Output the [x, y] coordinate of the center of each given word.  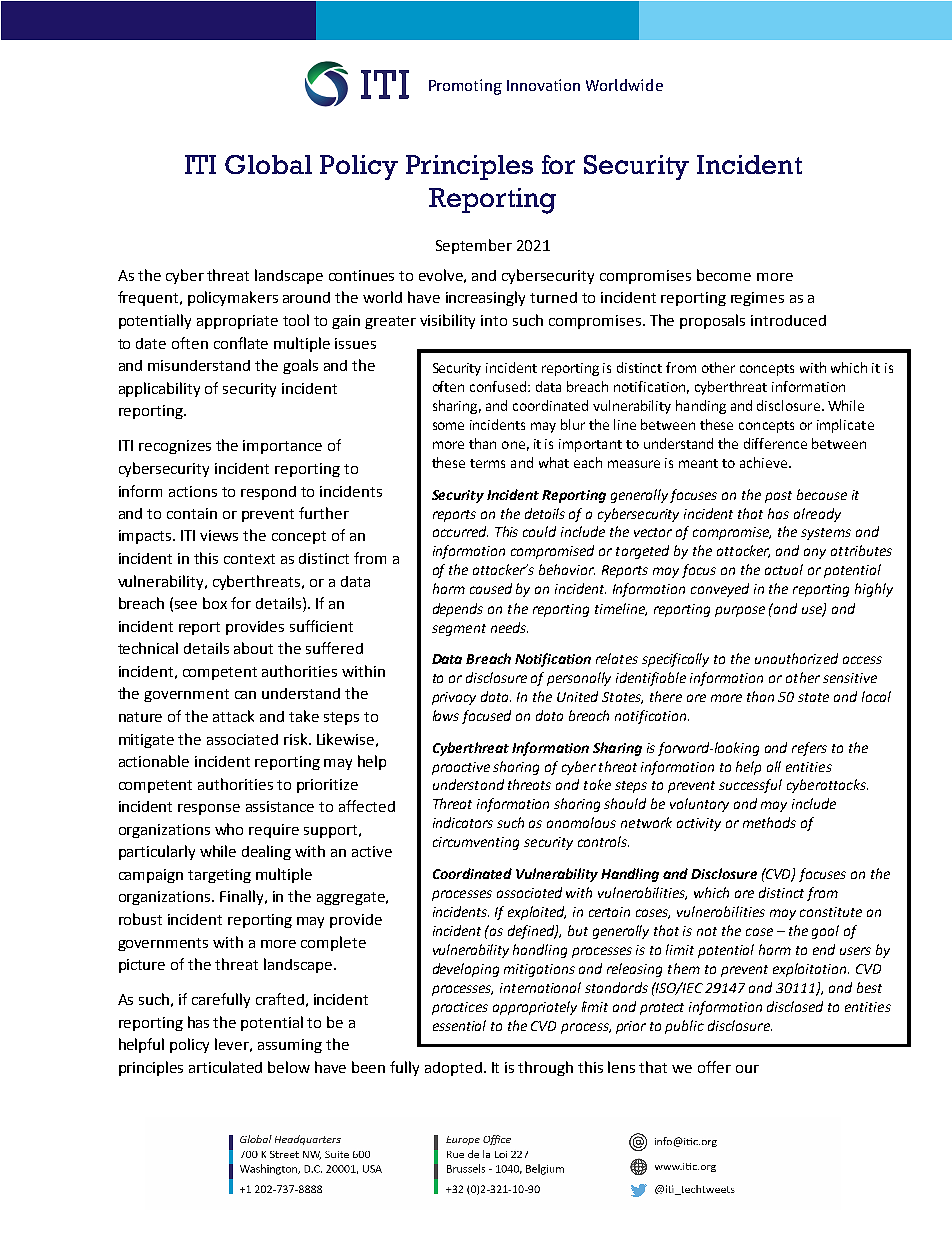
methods [769, 822]
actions [193, 491]
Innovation [543, 85]
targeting [219, 876]
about [253, 648]
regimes [757, 299]
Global [268, 164]
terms [487, 463]
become [724, 275]
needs [509, 627]
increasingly [485, 298]
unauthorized [796, 658]
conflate [241, 343]
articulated [225, 1067]
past [778, 497]
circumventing [476, 843]
